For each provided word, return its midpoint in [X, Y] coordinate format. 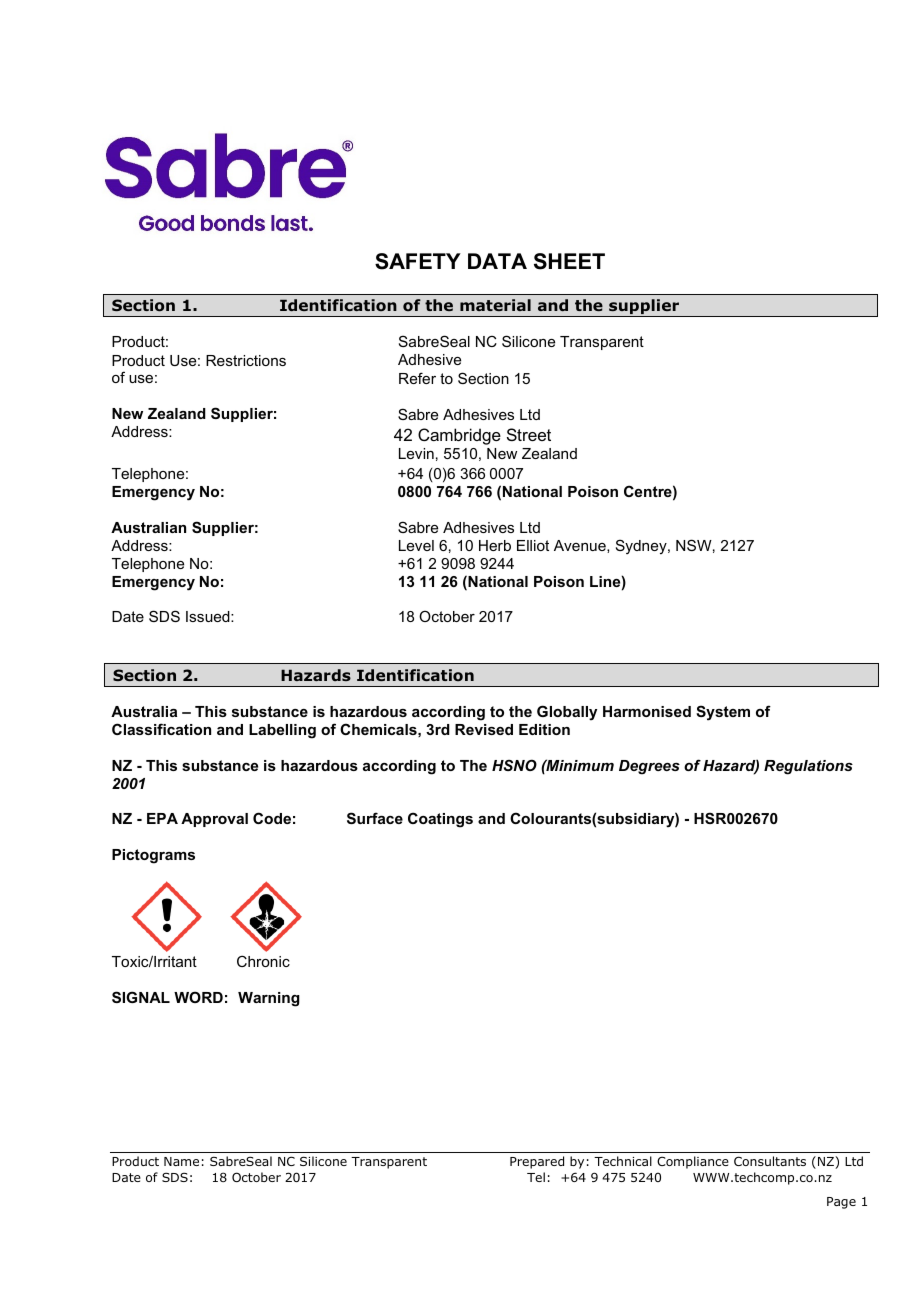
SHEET [569, 261]
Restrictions [246, 360]
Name [181, 1161]
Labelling [282, 731]
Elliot [533, 545]
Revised [484, 729]
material [495, 305]
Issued [209, 616]
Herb [495, 545]
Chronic [263, 961]
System [723, 713]
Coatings [440, 820]
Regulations [808, 767]
